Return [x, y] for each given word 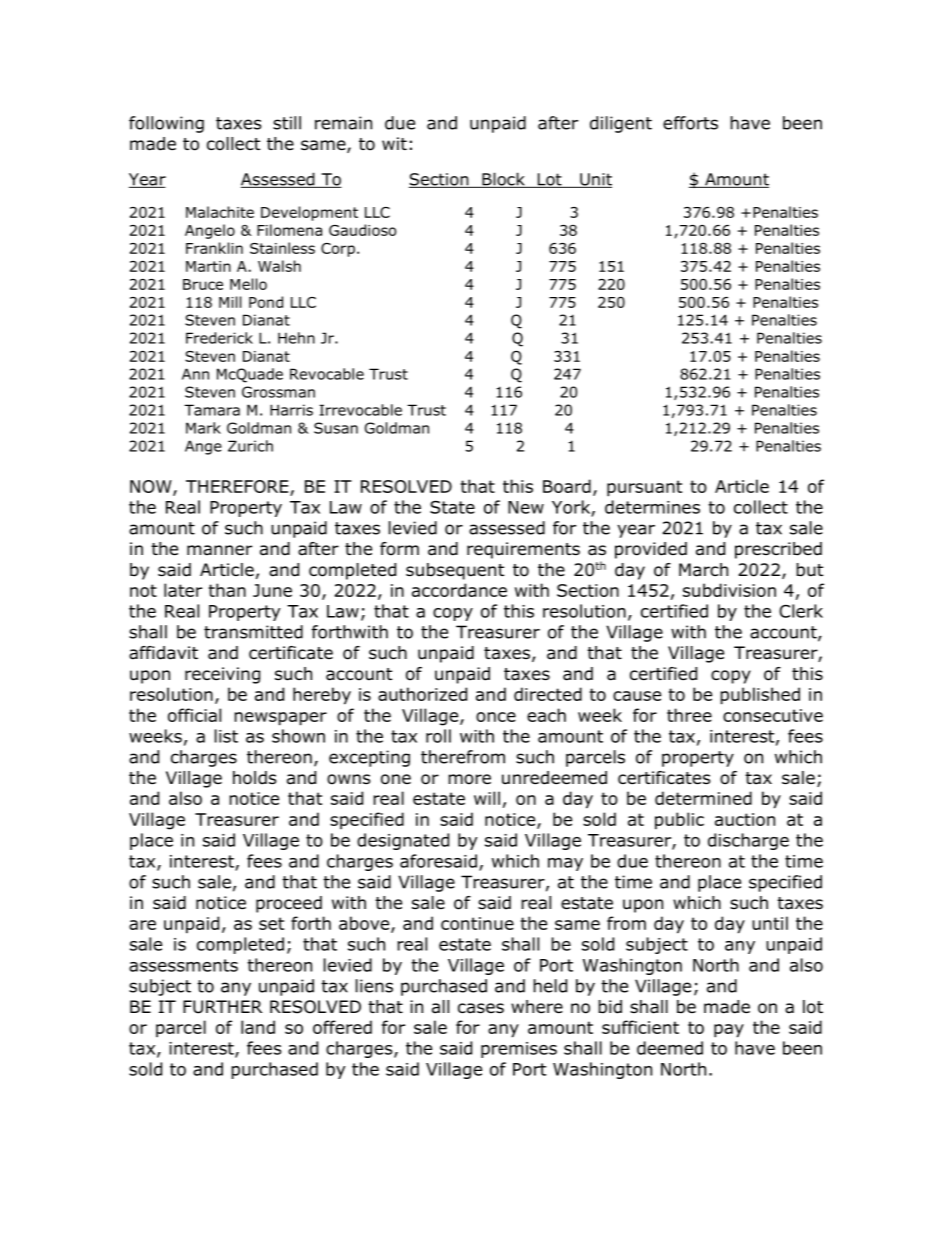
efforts [690, 123]
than [227, 590]
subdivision [729, 590]
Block [503, 180]
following [166, 124]
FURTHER [222, 1007]
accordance [459, 590]
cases [481, 1008]
